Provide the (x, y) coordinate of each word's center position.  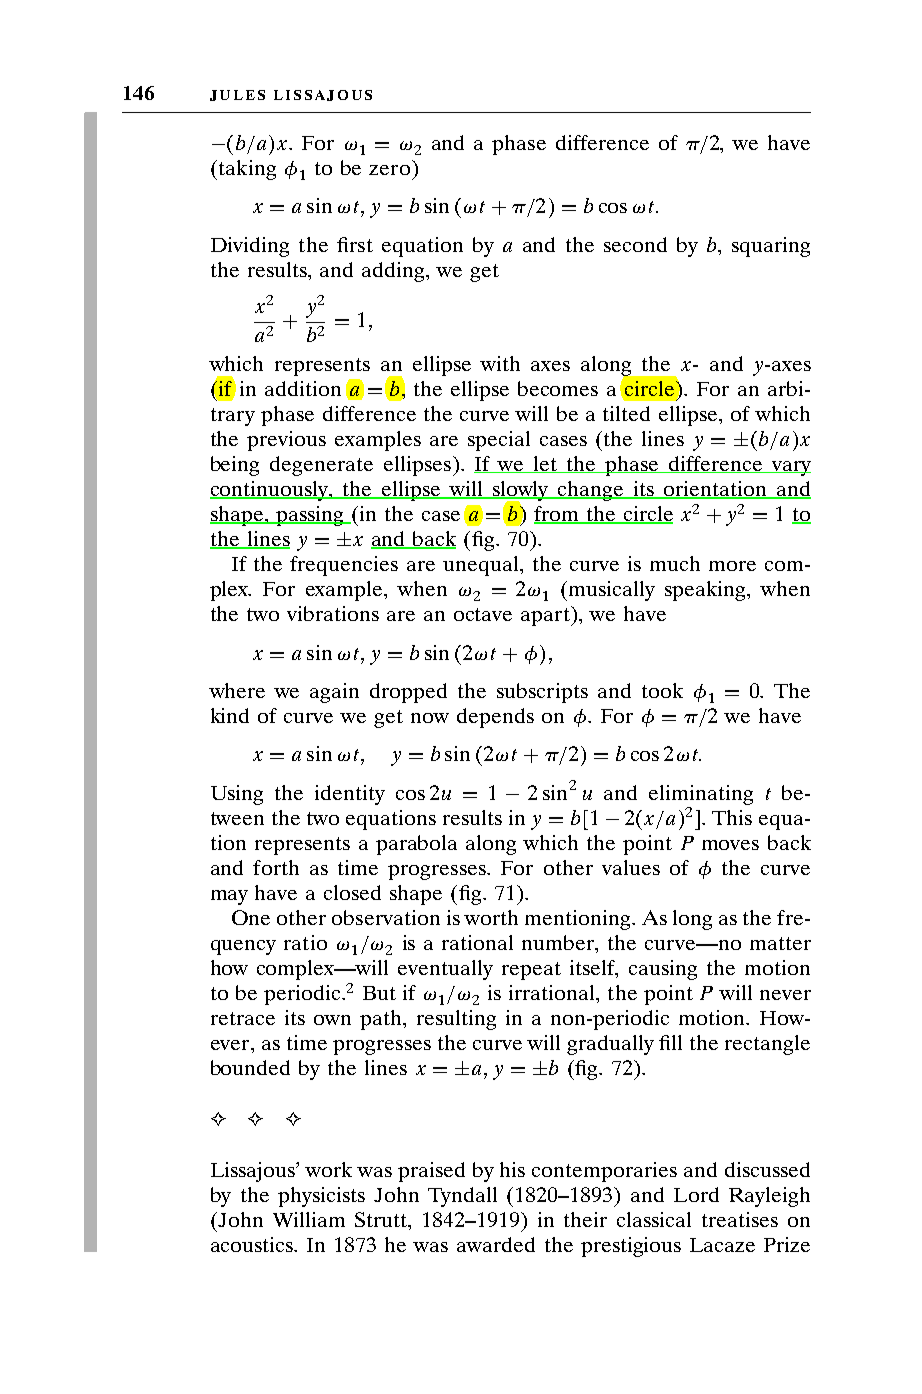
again (334, 693)
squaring (771, 247)
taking (246, 170)
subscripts (542, 693)
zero (389, 170)
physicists (321, 1197)
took (662, 690)
